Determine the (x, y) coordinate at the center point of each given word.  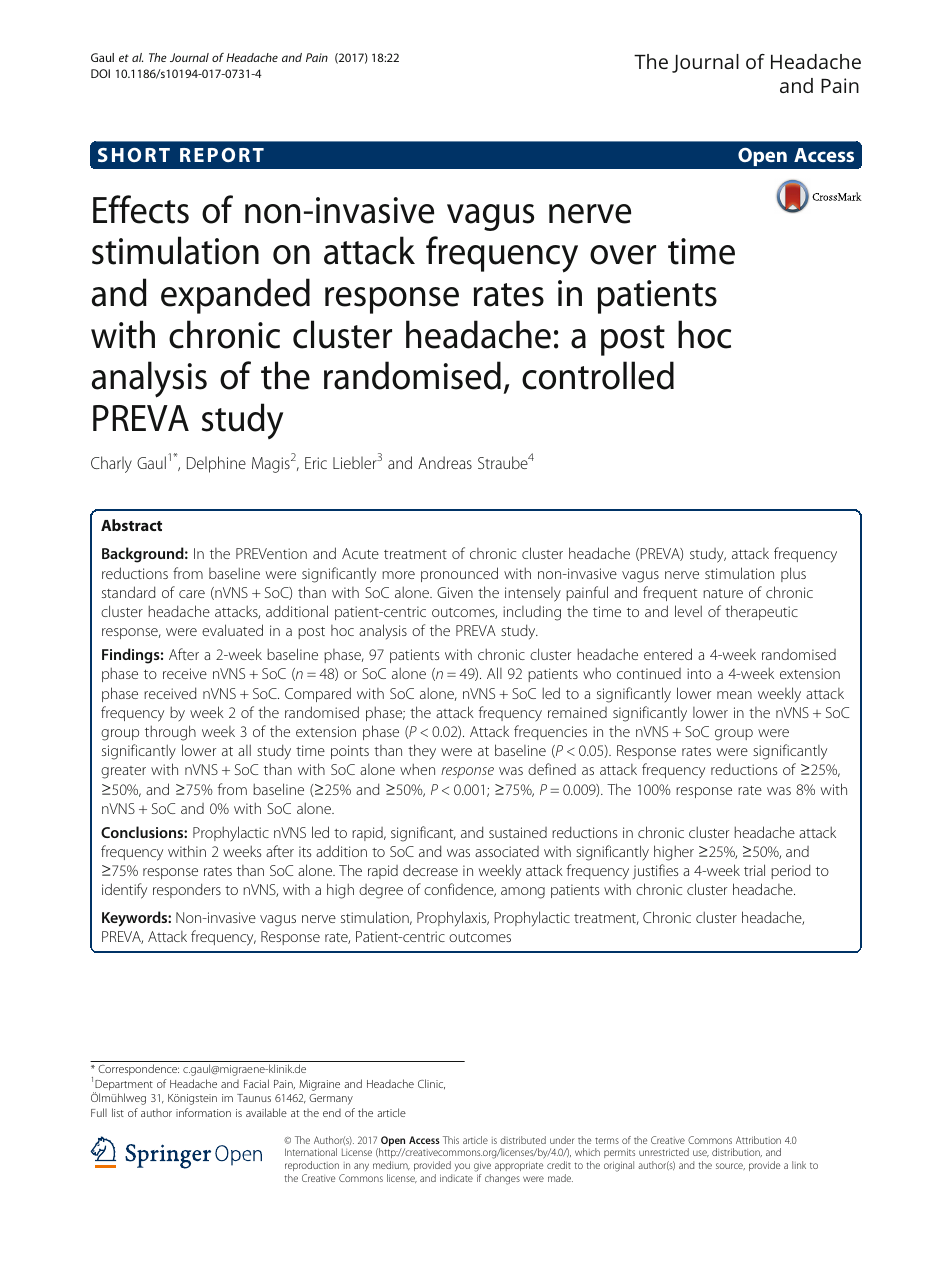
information (203, 1112)
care (192, 594)
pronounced (459, 574)
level (688, 611)
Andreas (445, 462)
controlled (598, 375)
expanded (235, 296)
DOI (100, 73)
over (623, 255)
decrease (430, 870)
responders (187, 890)
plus (793, 574)
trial (754, 870)
